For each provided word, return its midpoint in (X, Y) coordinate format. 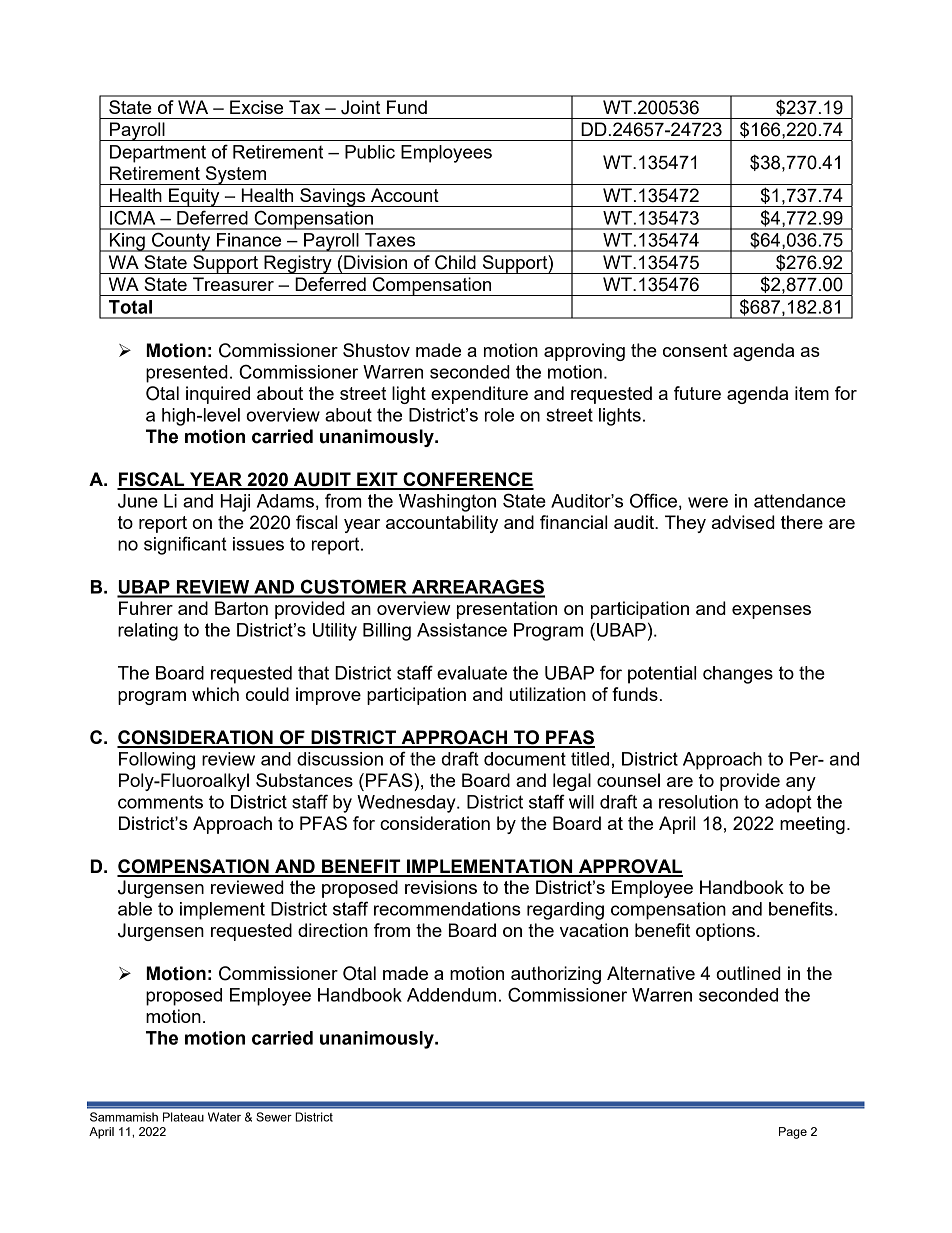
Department (158, 154)
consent (695, 350)
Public (370, 152)
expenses (771, 612)
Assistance (462, 630)
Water (224, 1117)
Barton (241, 608)
